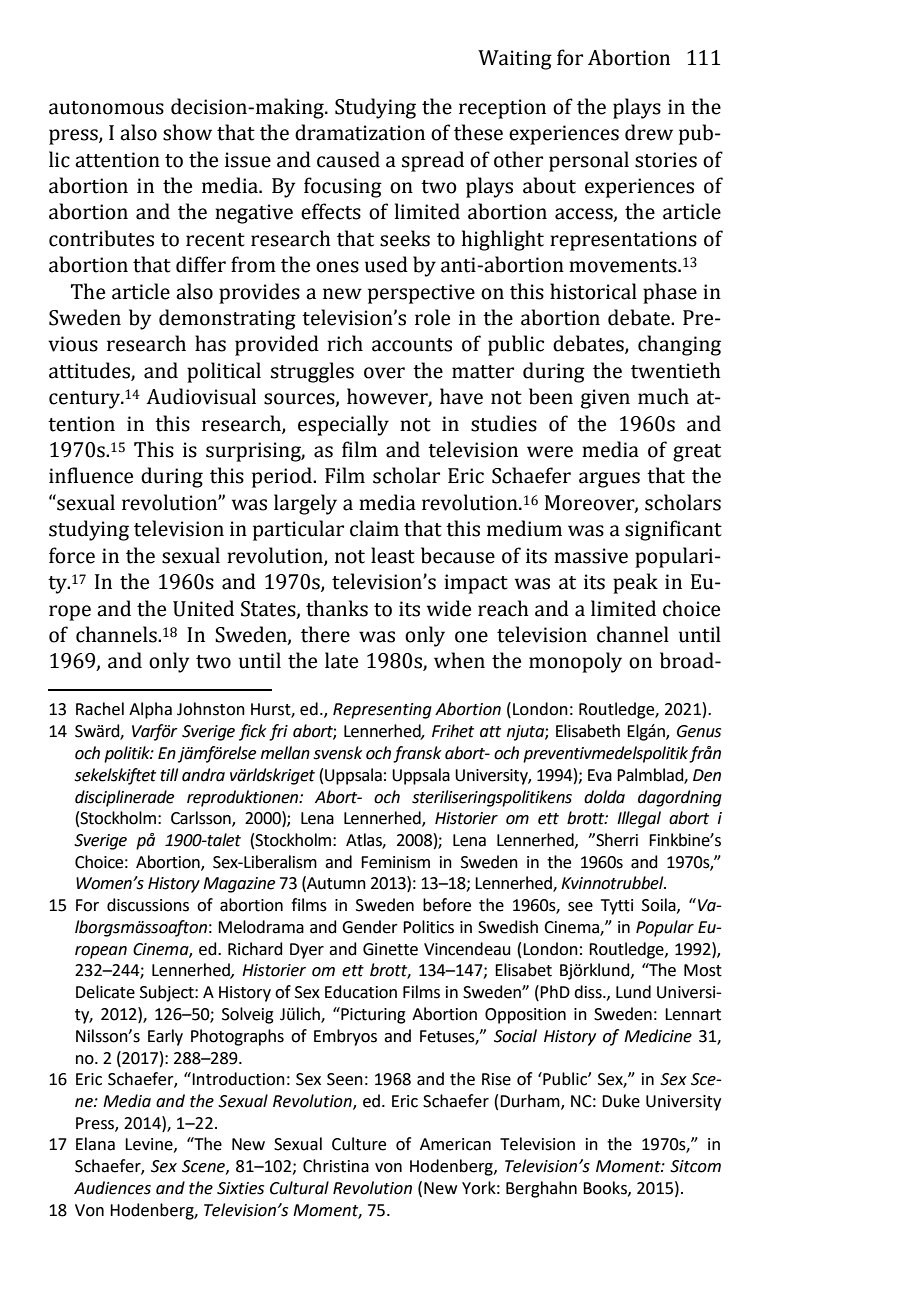 The image size is (924, 1308). What do you see at coordinates (112, 1188) in the page?
I see `Audiences` at bounding box center [112, 1188].
